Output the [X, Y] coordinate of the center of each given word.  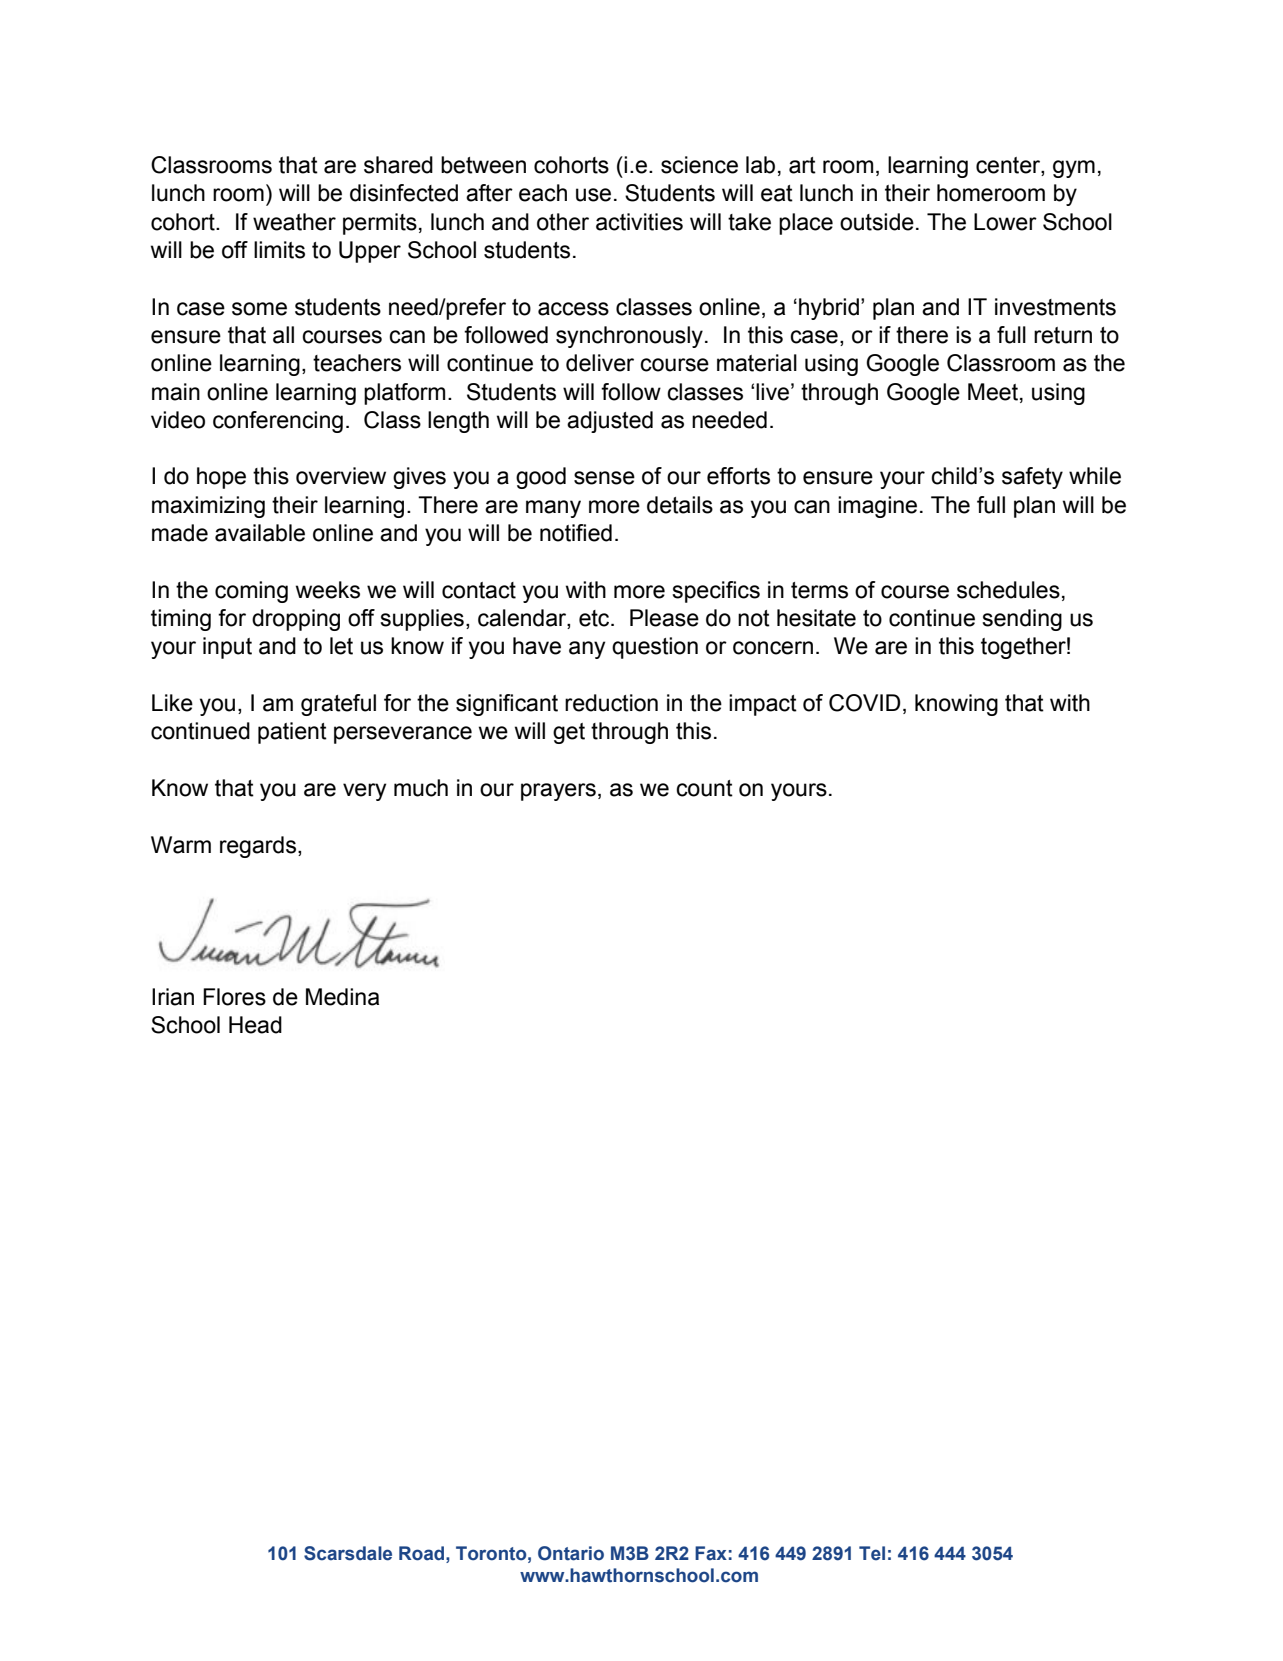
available [260, 533]
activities [639, 222]
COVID [865, 703]
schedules [1008, 590]
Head [255, 1025]
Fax [711, 1553]
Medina [342, 997]
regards [258, 847]
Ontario [571, 1553]
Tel [872, 1553]
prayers [558, 792]
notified [576, 533]
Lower [1005, 222]
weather [294, 222]
